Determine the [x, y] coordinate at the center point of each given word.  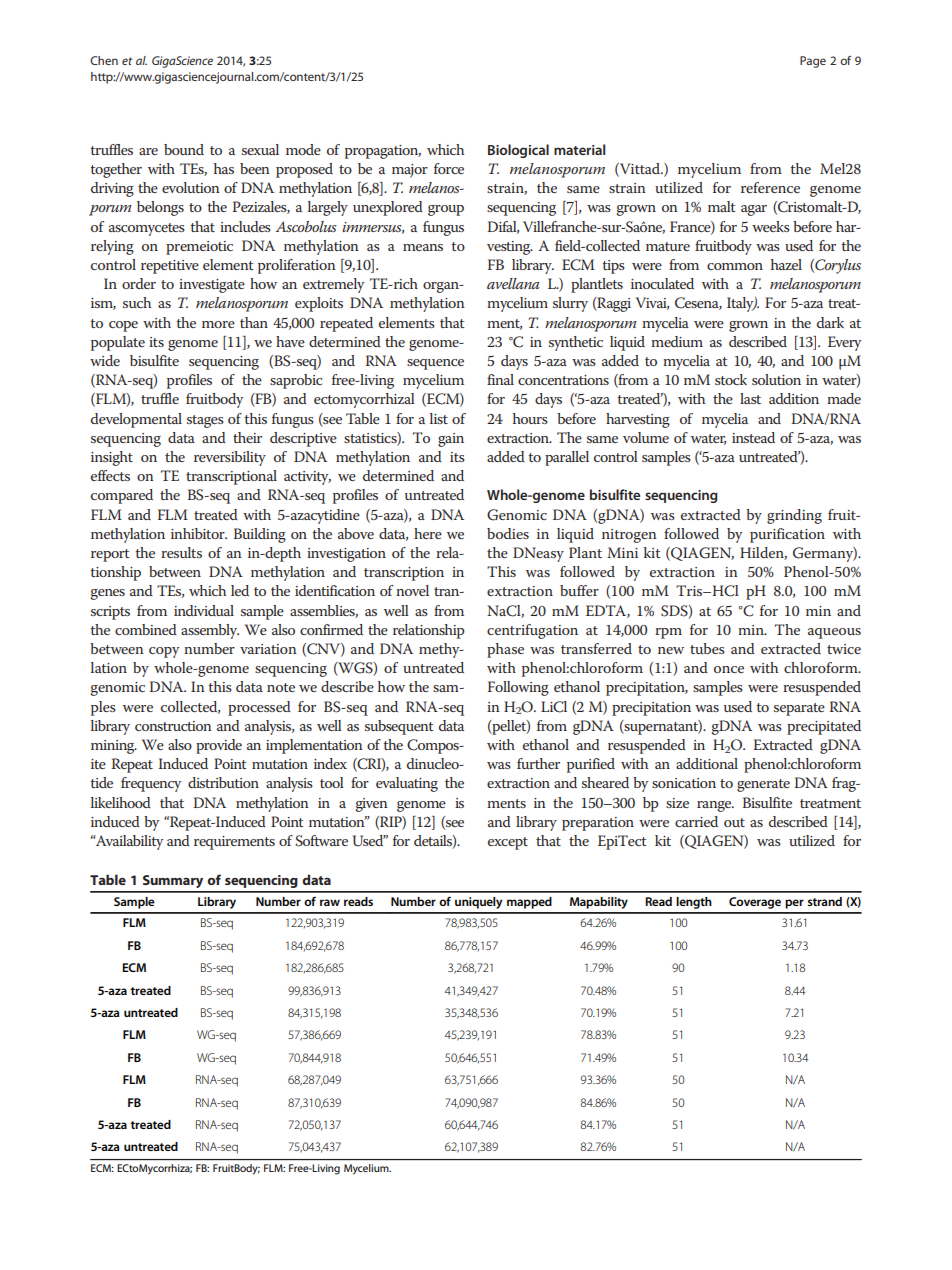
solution [776, 379]
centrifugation [532, 631]
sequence [435, 364]
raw [330, 902]
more [218, 324]
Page [813, 62]
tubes [707, 648]
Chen [104, 60]
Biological [518, 151]
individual [204, 610]
